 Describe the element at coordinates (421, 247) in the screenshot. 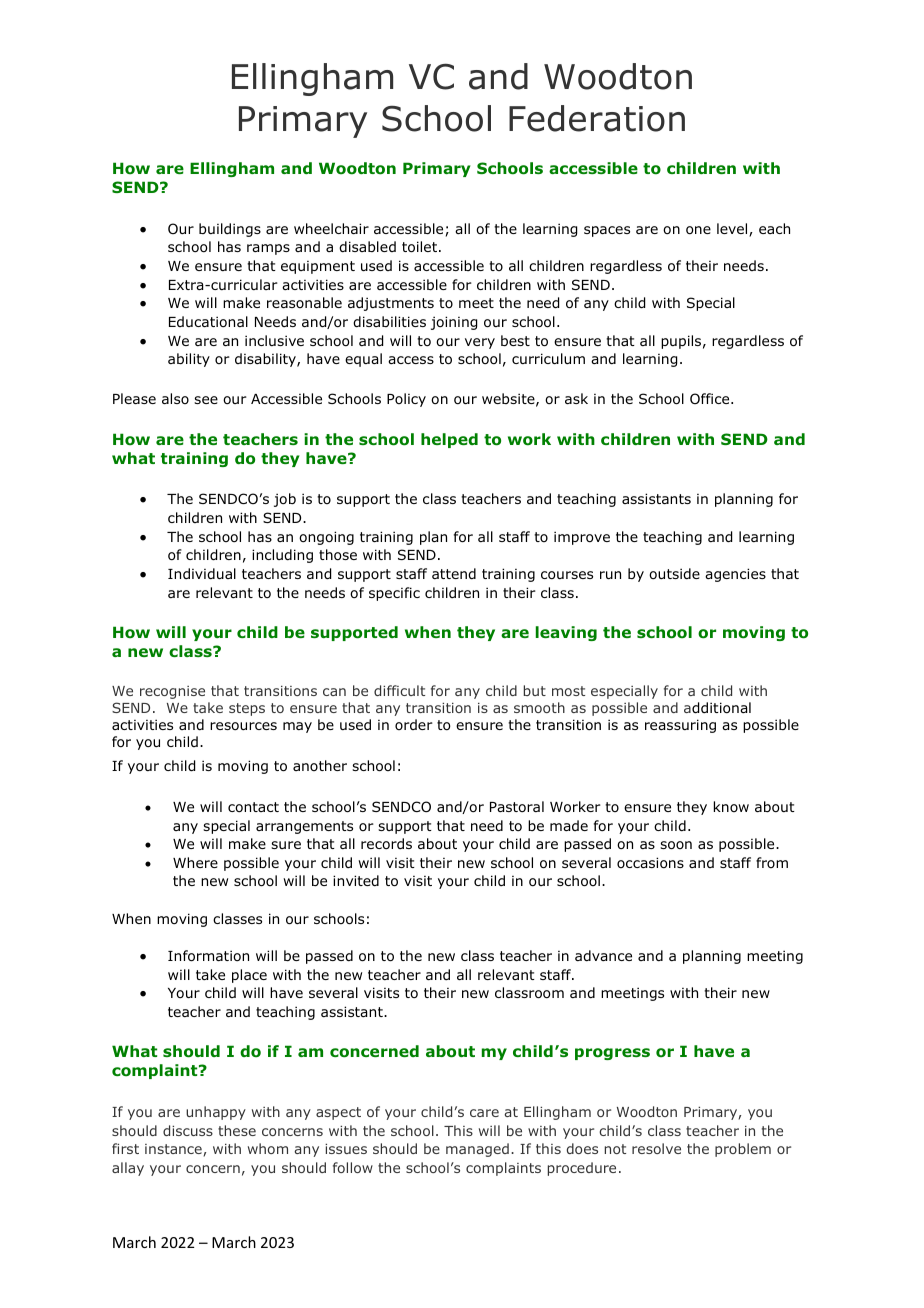

I see `toilet` at that location.
